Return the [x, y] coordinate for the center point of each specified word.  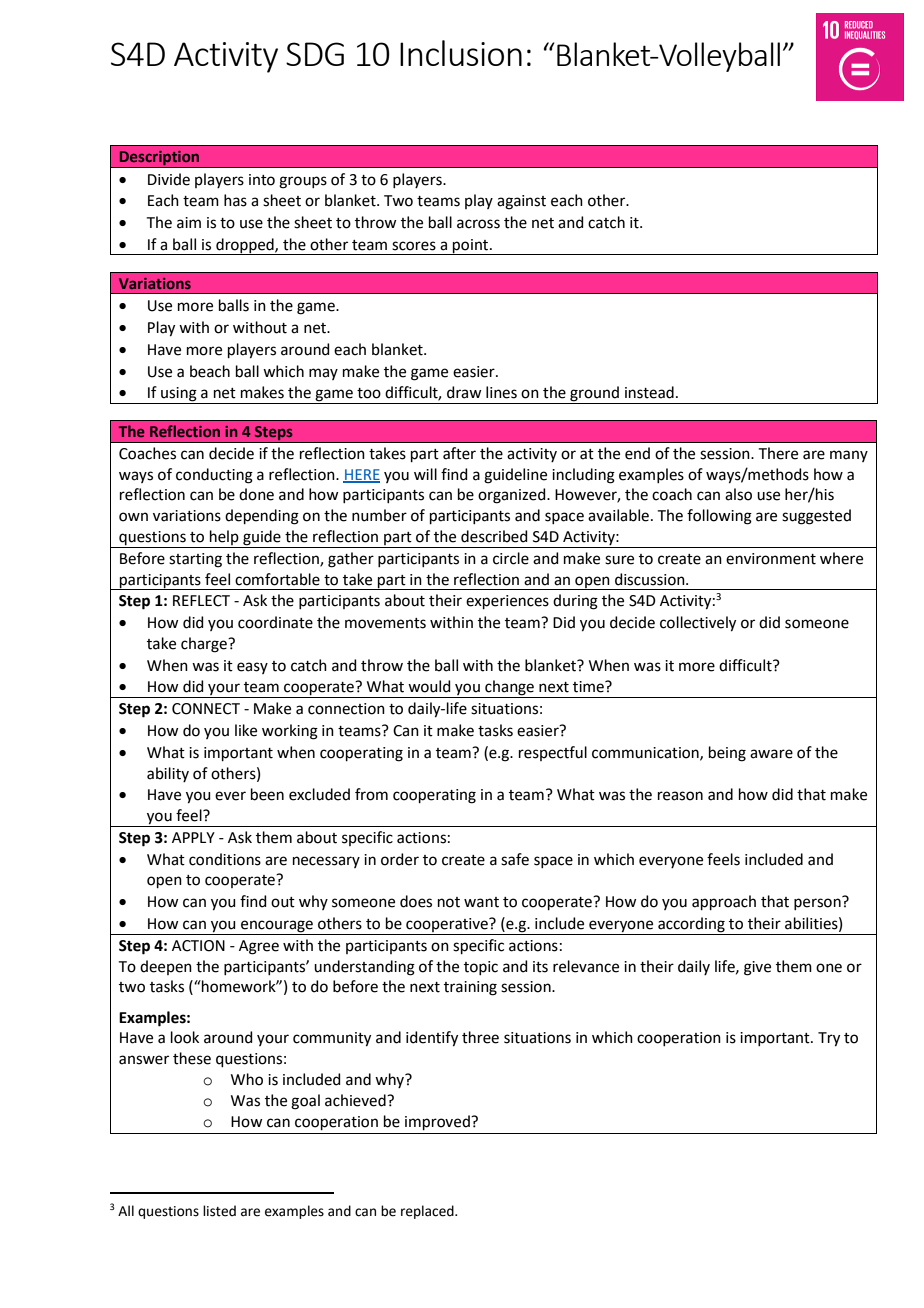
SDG [315, 54]
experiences [507, 602]
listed [219, 1211]
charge [205, 645]
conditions [225, 859]
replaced [428, 1212]
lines [501, 392]
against [521, 202]
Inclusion [461, 53]
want [481, 902]
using [179, 395]
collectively [698, 624]
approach [724, 902]
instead [649, 392]
